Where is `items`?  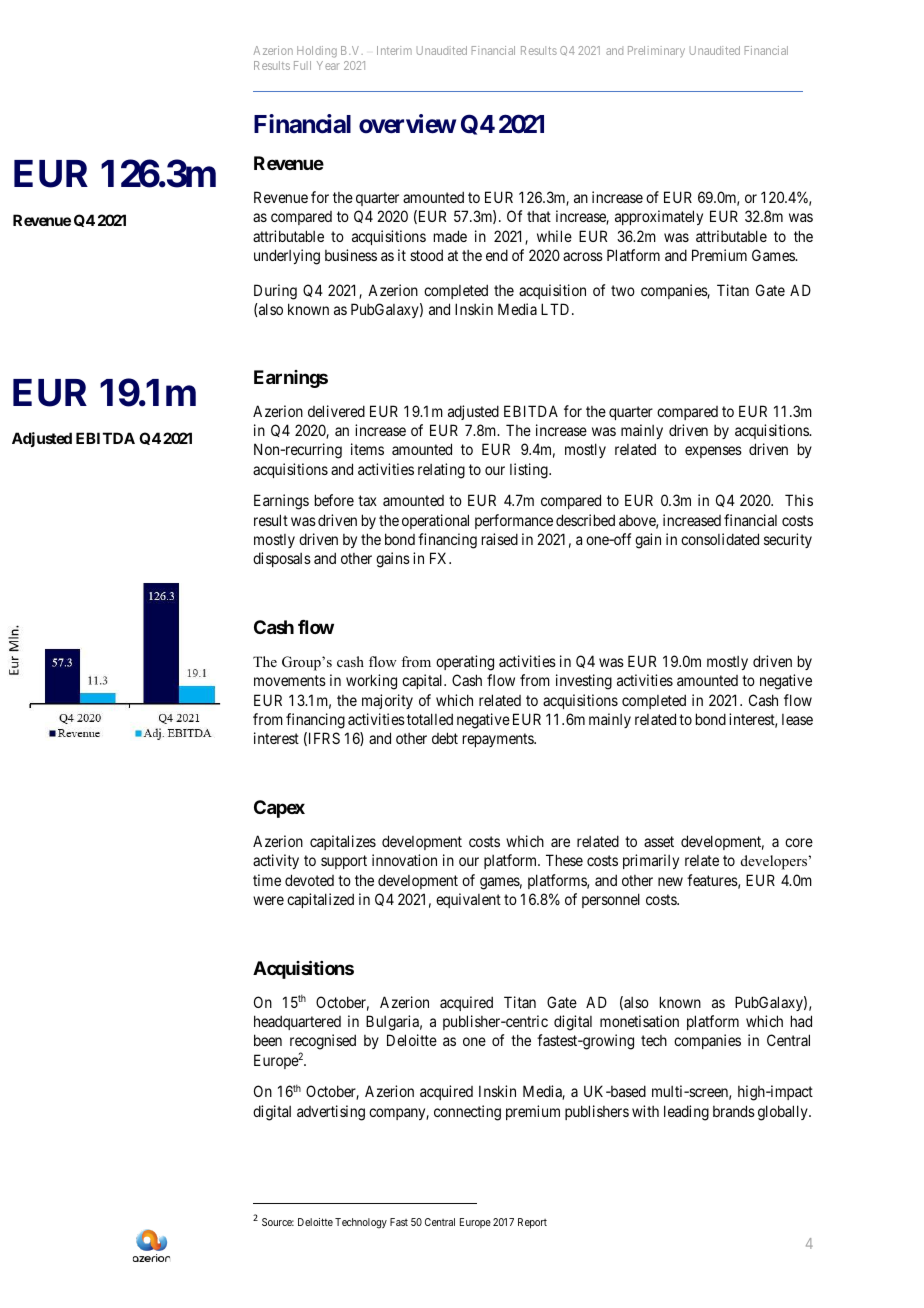 items is located at coordinates (367, 449).
